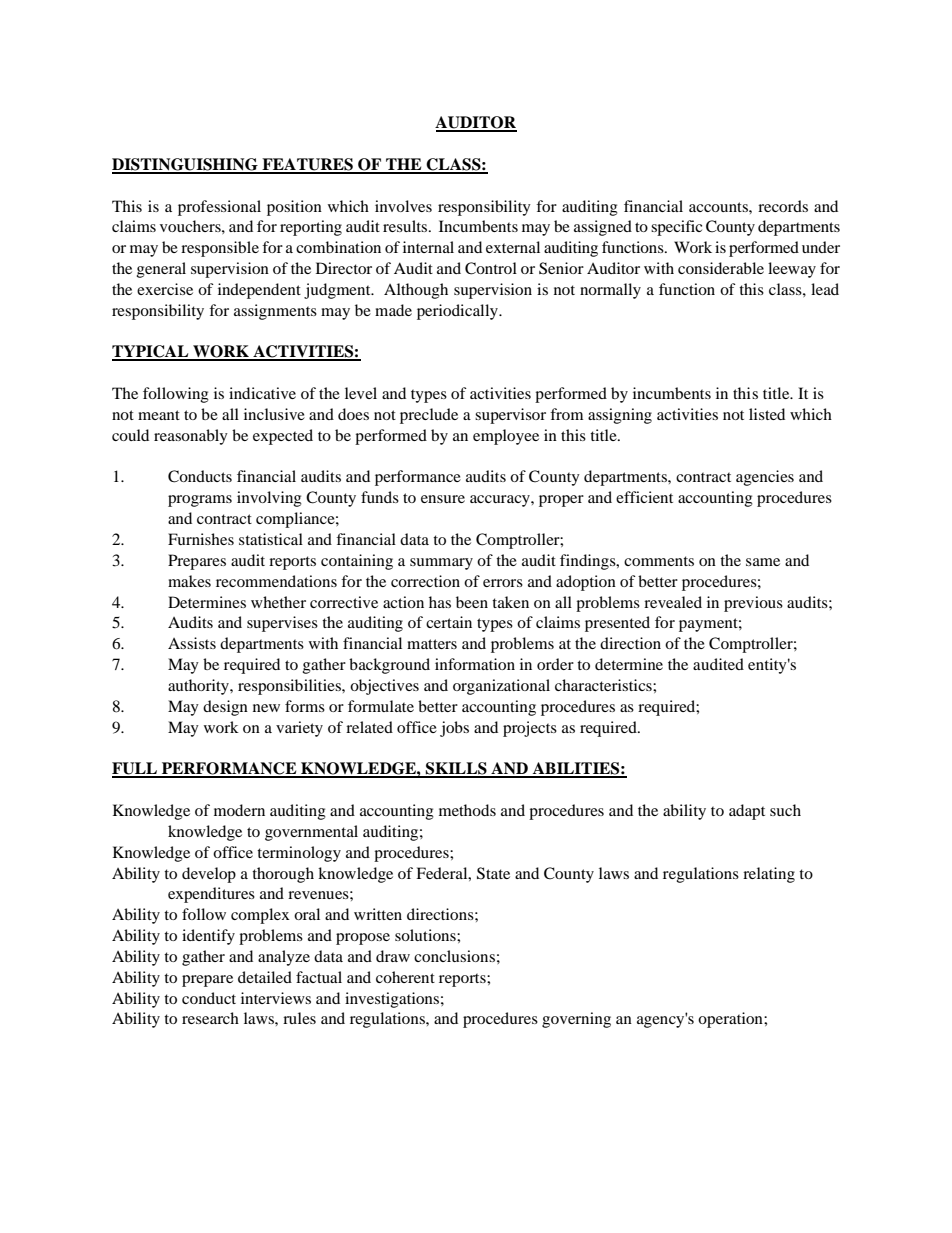  What do you see at coordinates (210, 1018) in the screenshot?
I see `research` at bounding box center [210, 1018].
